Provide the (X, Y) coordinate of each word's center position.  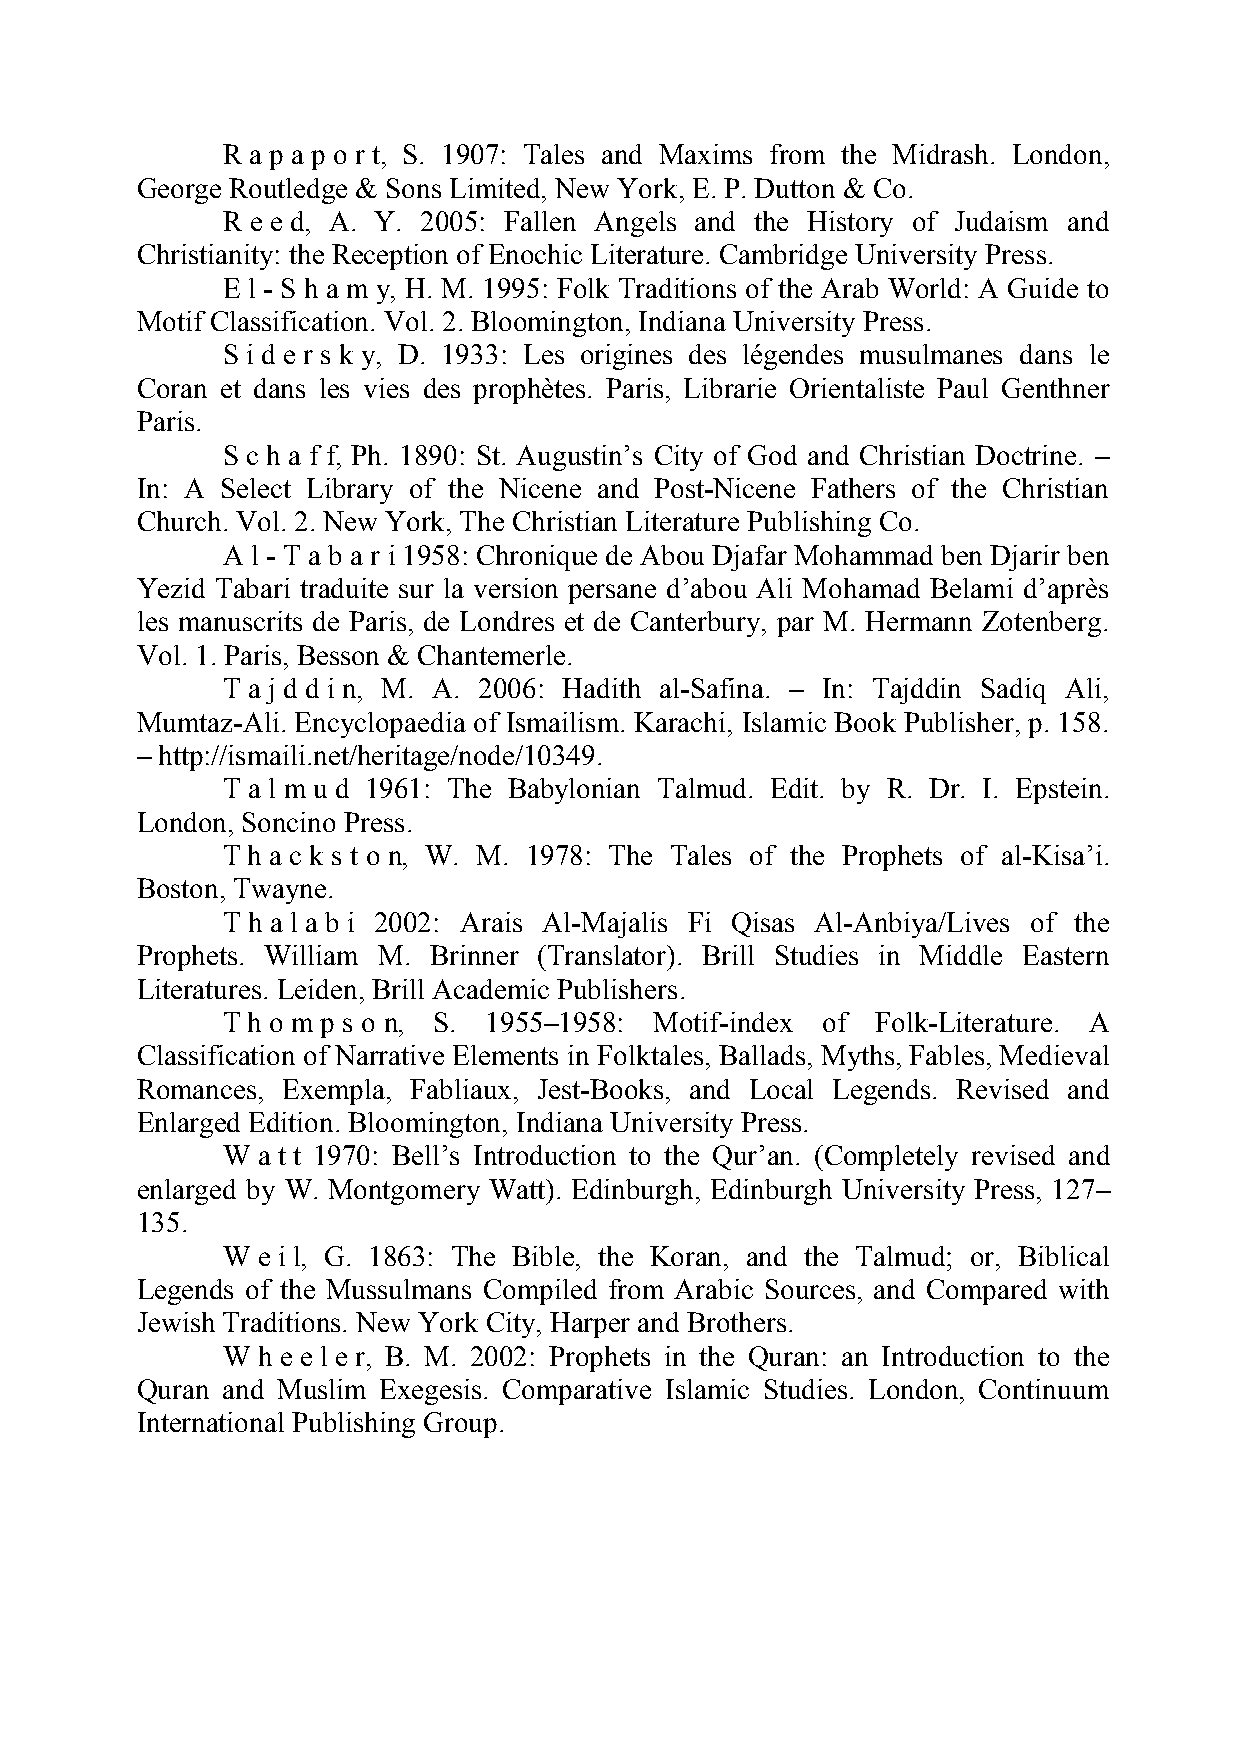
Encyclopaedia (380, 725)
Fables (946, 1055)
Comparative (577, 1392)
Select (256, 488)
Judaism (1001, 221)
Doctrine (1025, 455)
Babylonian (574, 791)
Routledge (288, 191)
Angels (635, 224)
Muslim (321, 1389)
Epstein (1059, 791)
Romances (196, 1089)
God (772, 455)
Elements (505, 1055)
